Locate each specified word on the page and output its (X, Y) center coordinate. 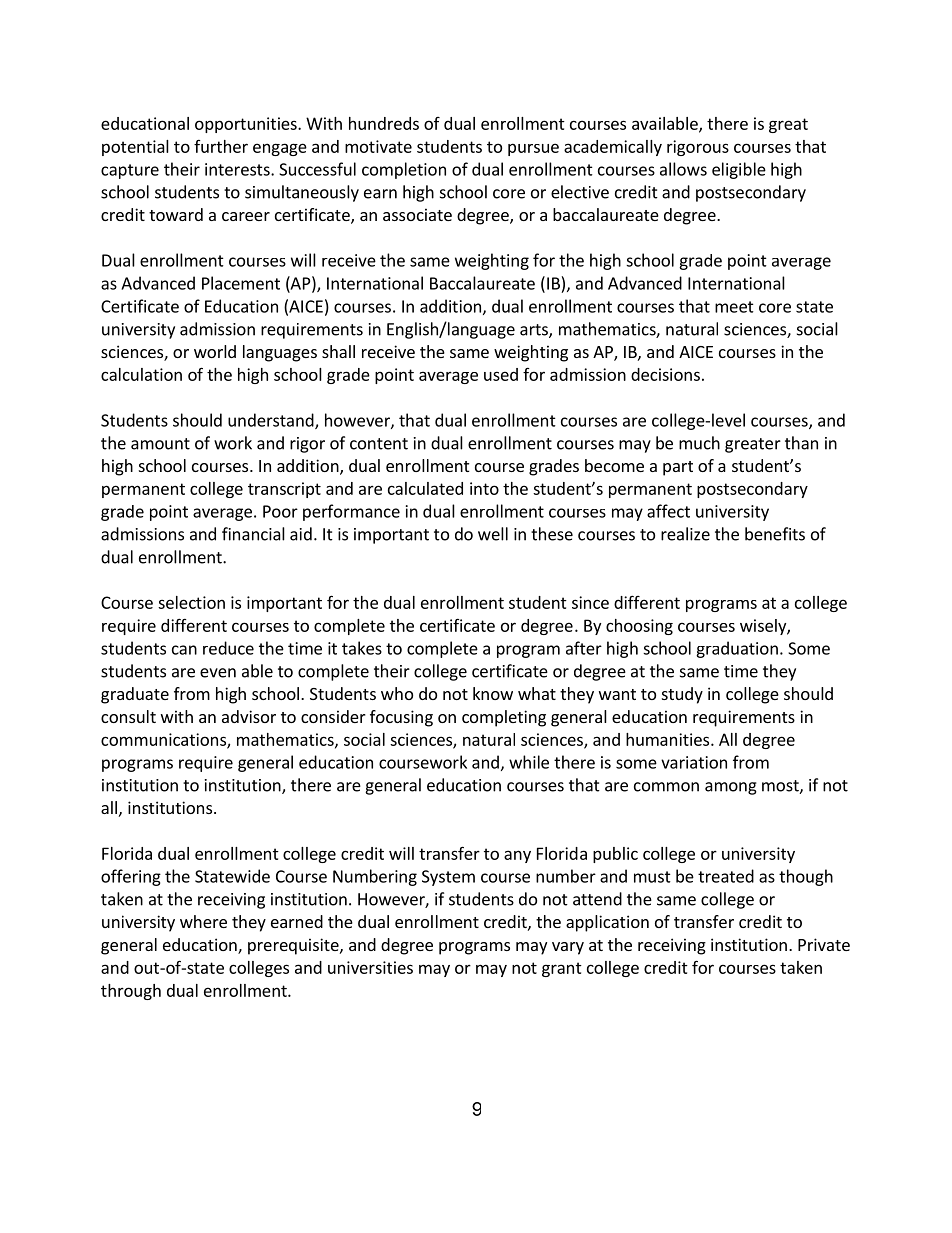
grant (562, 969)
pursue (533, 149)
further (221, 146)
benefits (775, 534)
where (203, 921)
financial (253, 534)
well (493, 534)
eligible (739, 170)
